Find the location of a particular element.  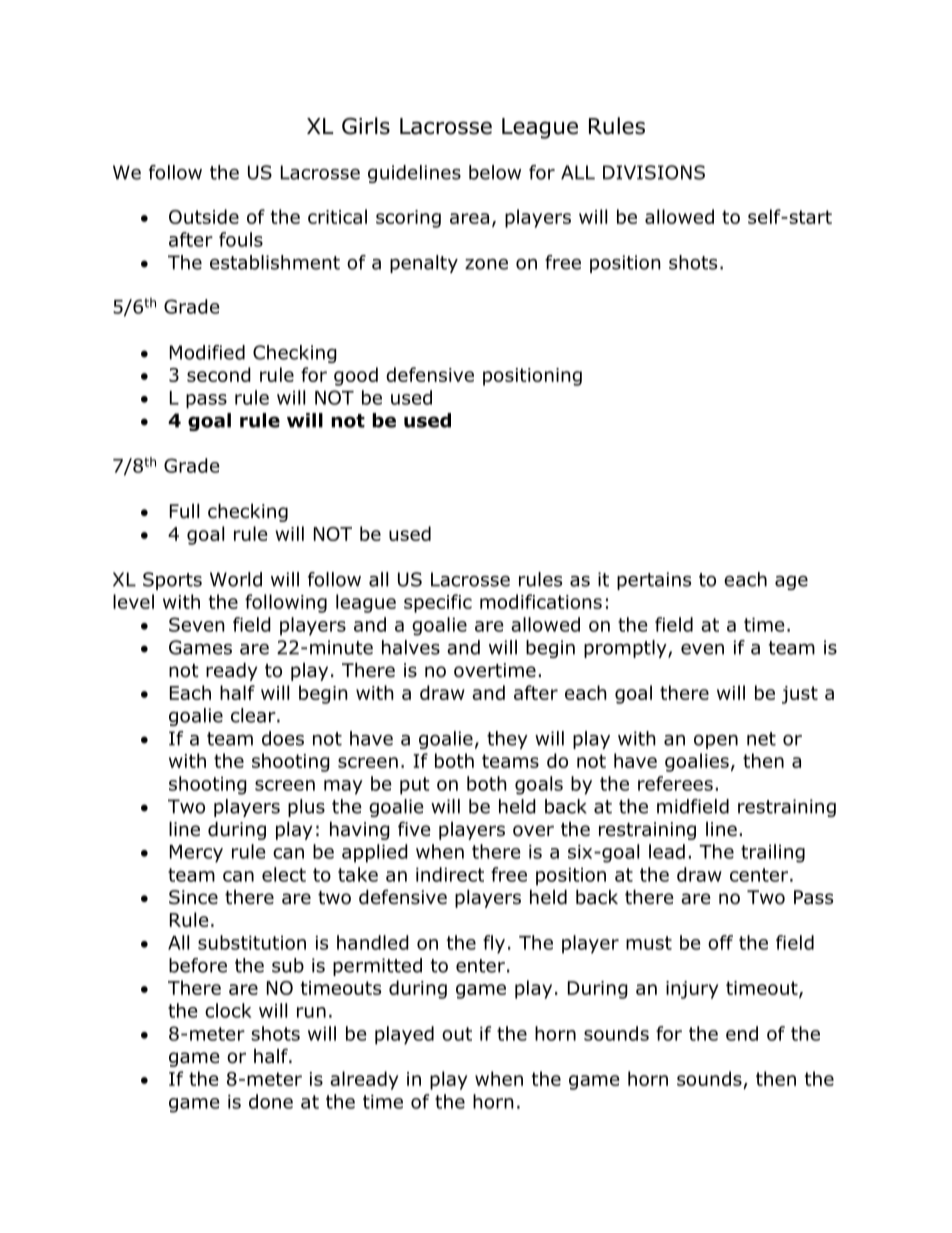

Mercy is located at coordinates (196, 854).
